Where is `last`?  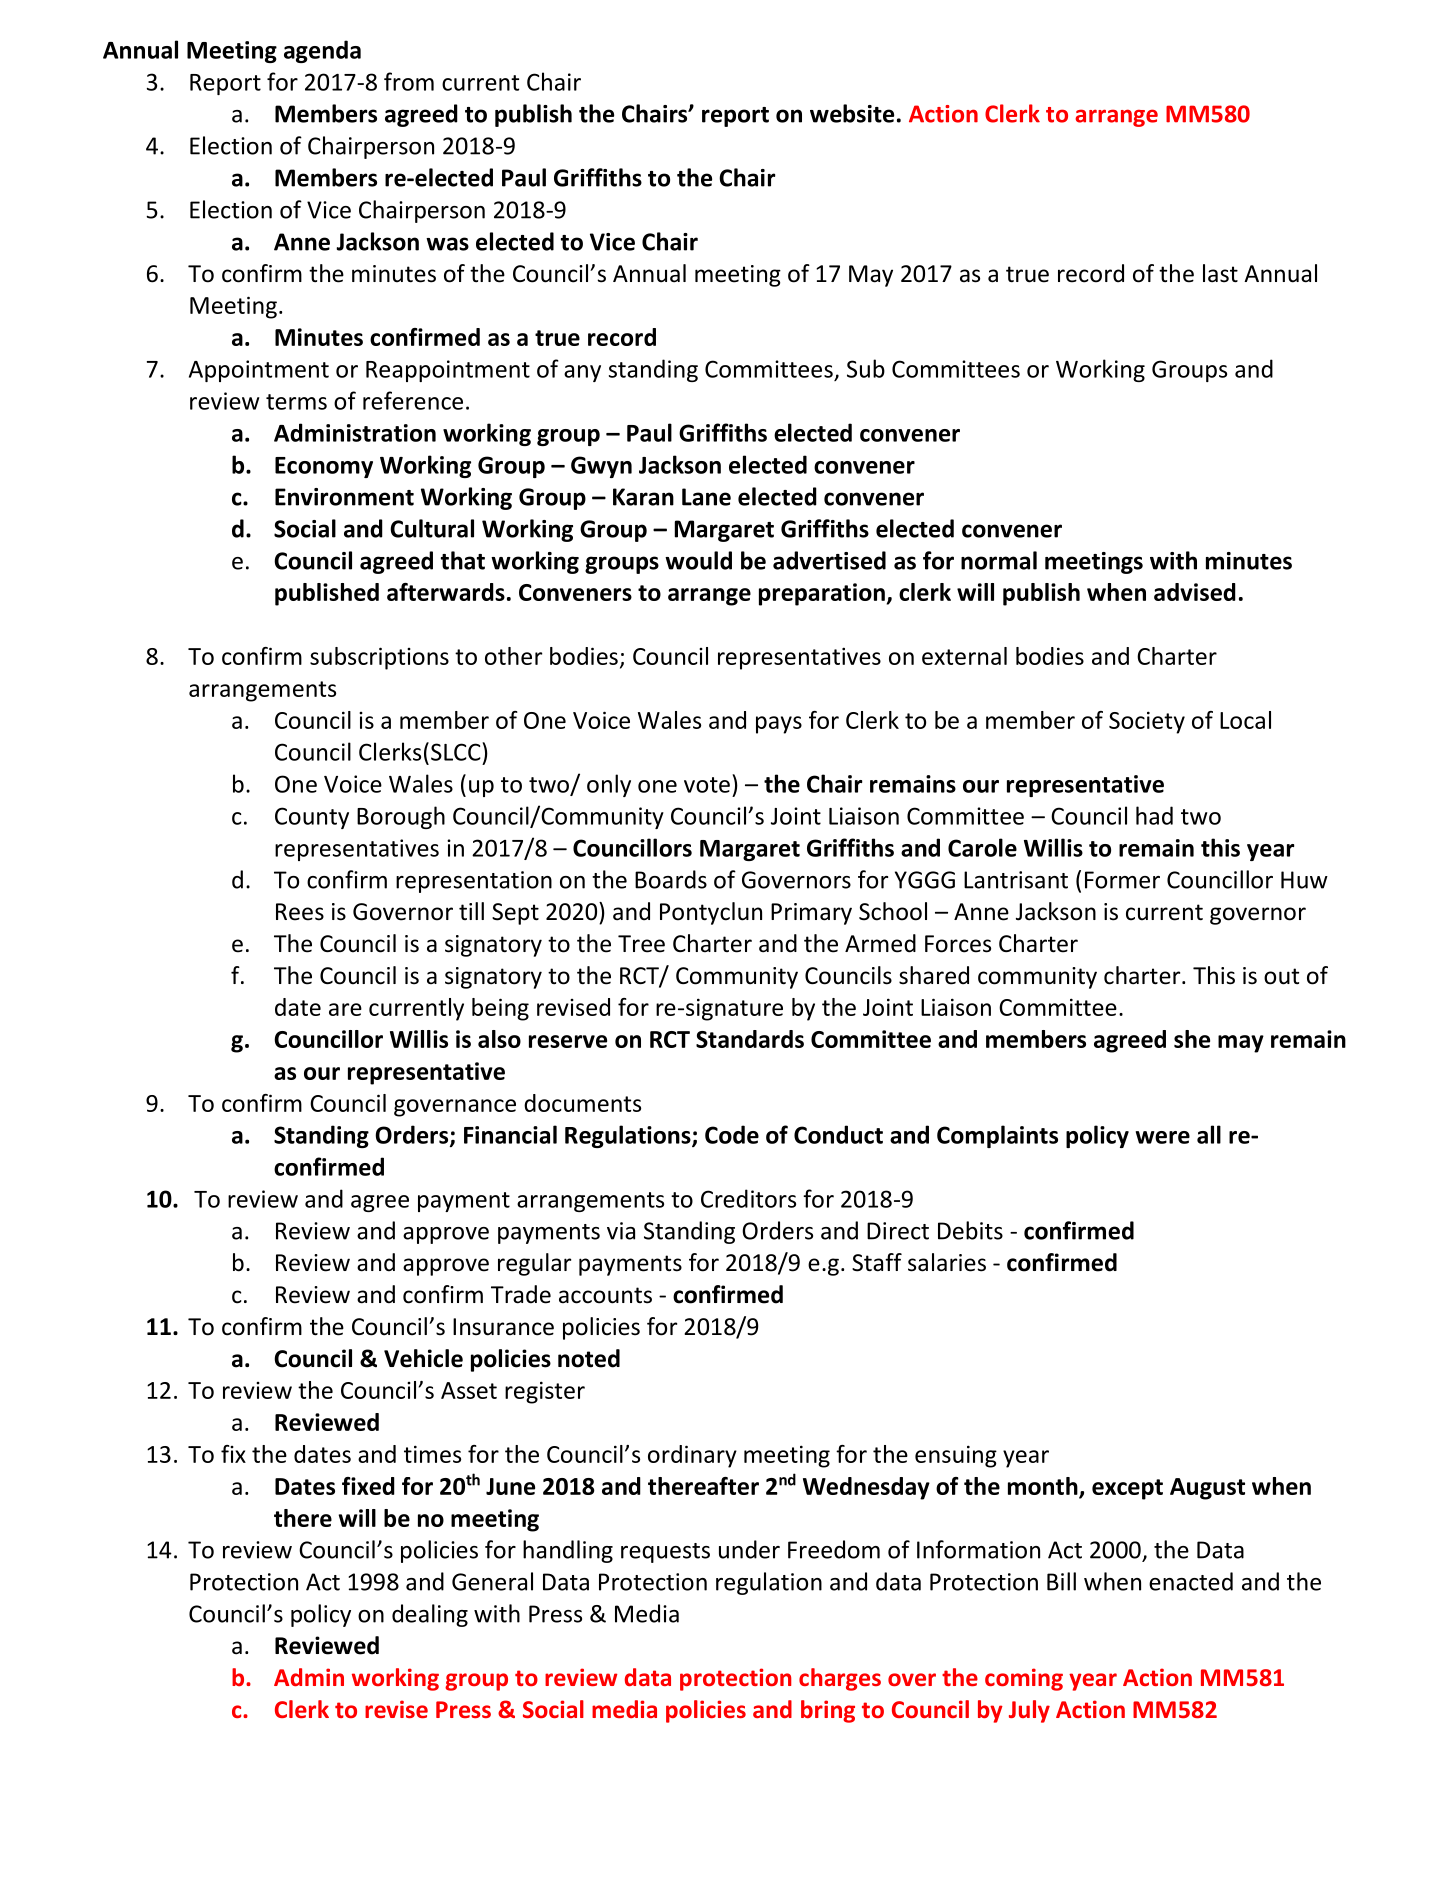 last is located at coordinates (1220, 273).
